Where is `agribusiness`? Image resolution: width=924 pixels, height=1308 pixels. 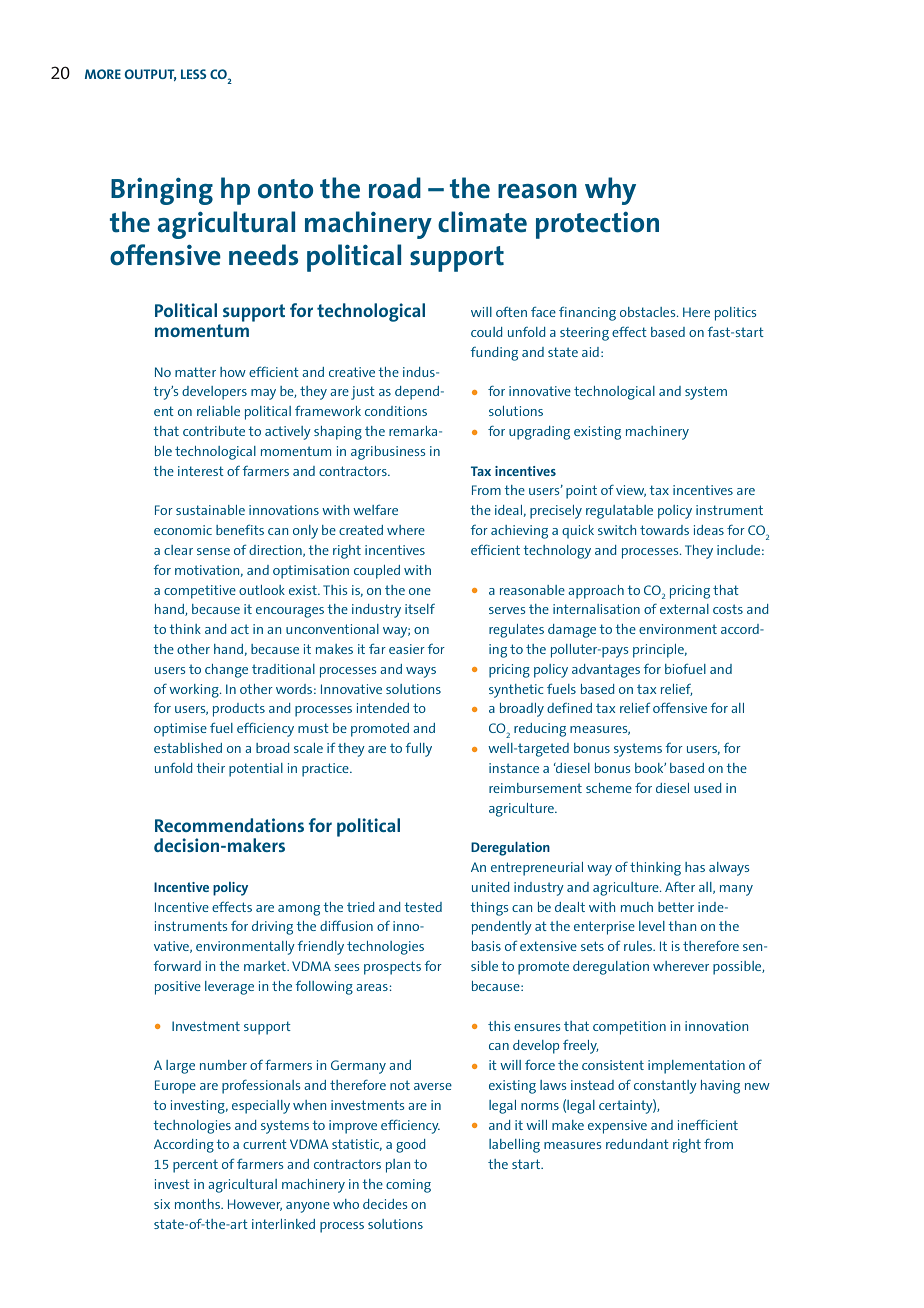 agribusiness is located at coordinates (388, 453).
